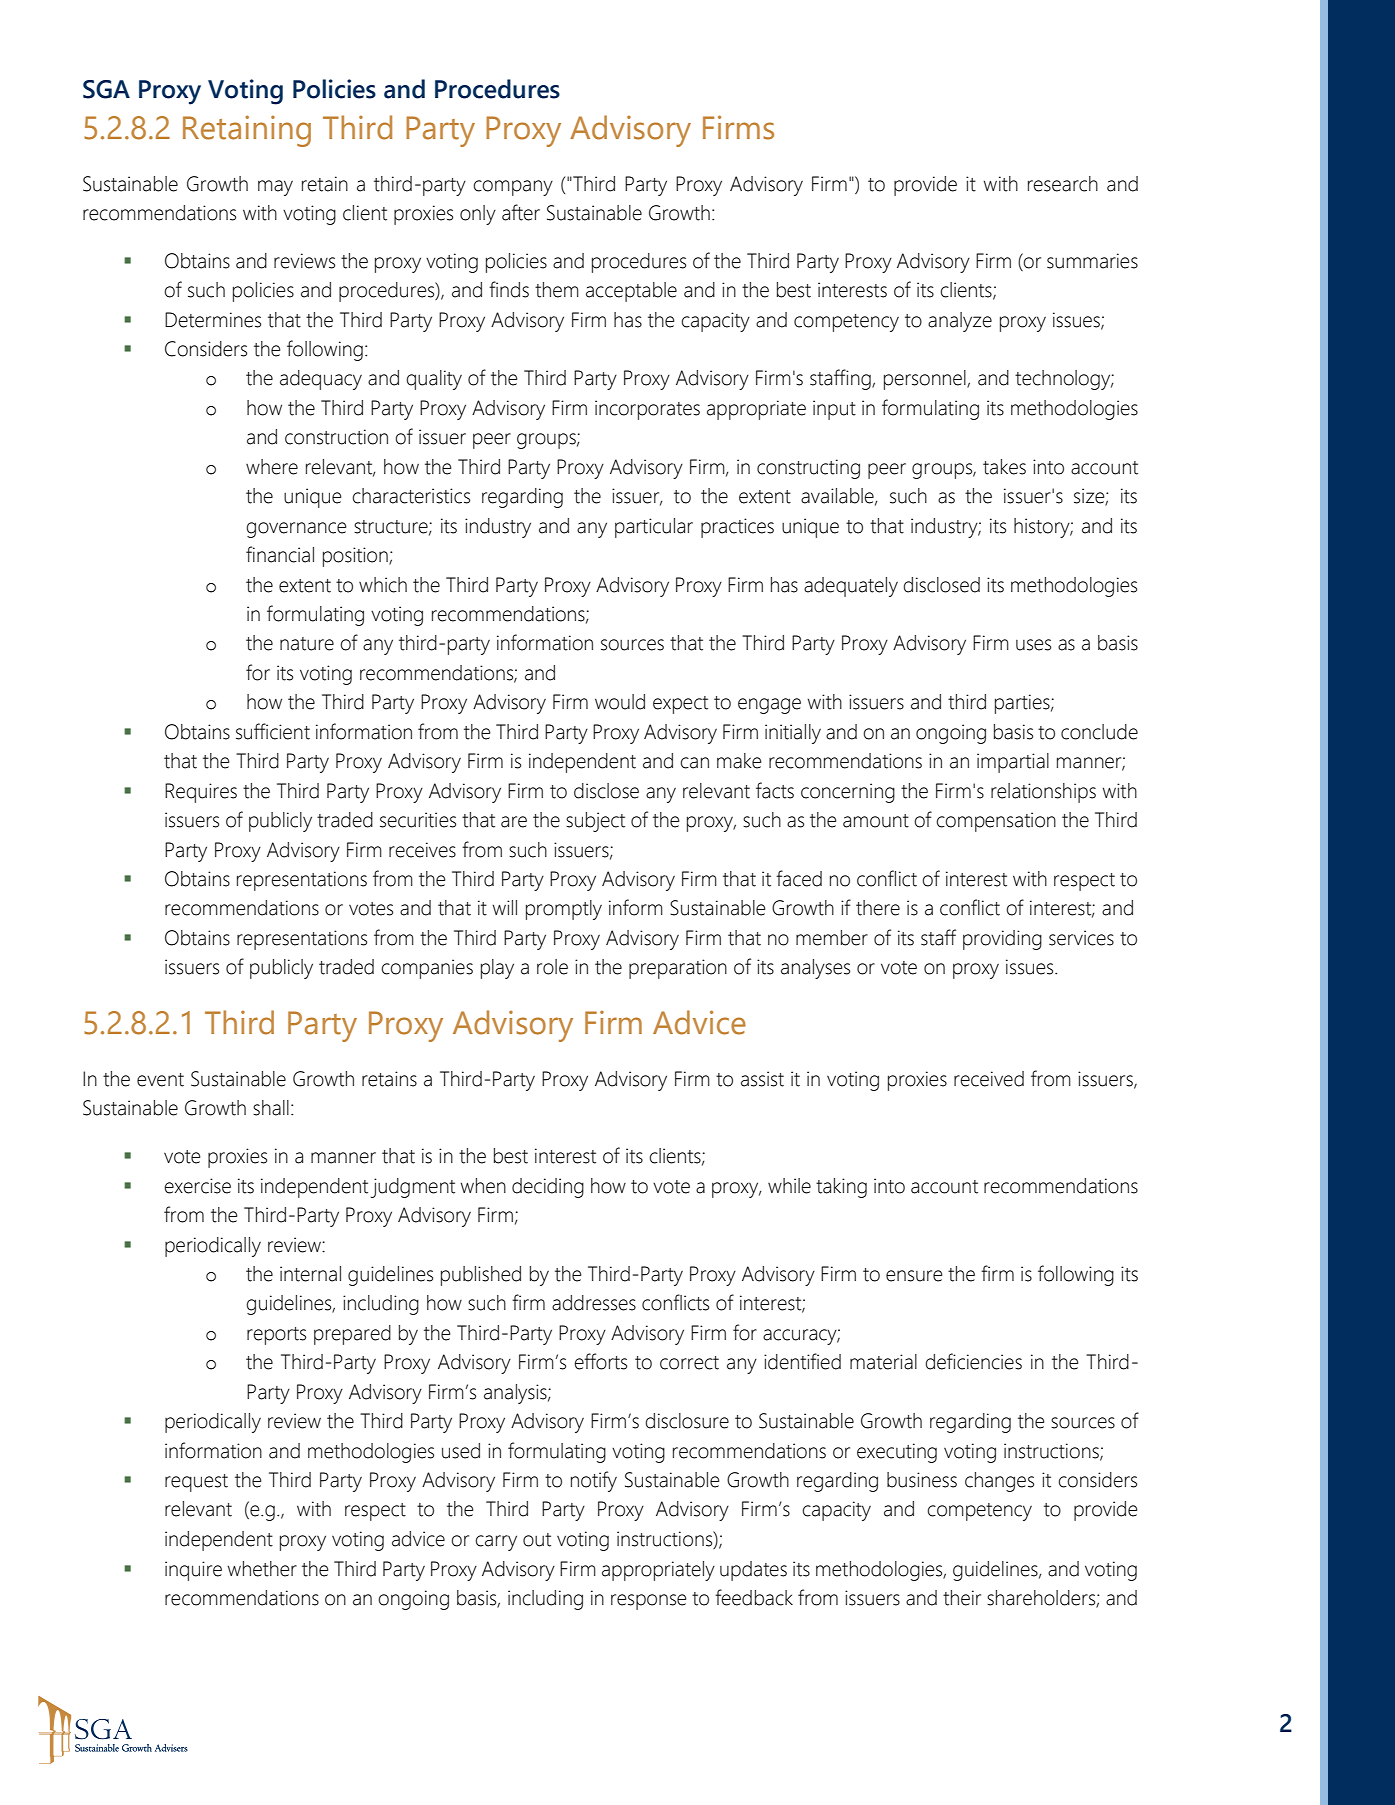  Describe the element at coordinates (595, 822) in the screenshot. I see `subject` at that location.
